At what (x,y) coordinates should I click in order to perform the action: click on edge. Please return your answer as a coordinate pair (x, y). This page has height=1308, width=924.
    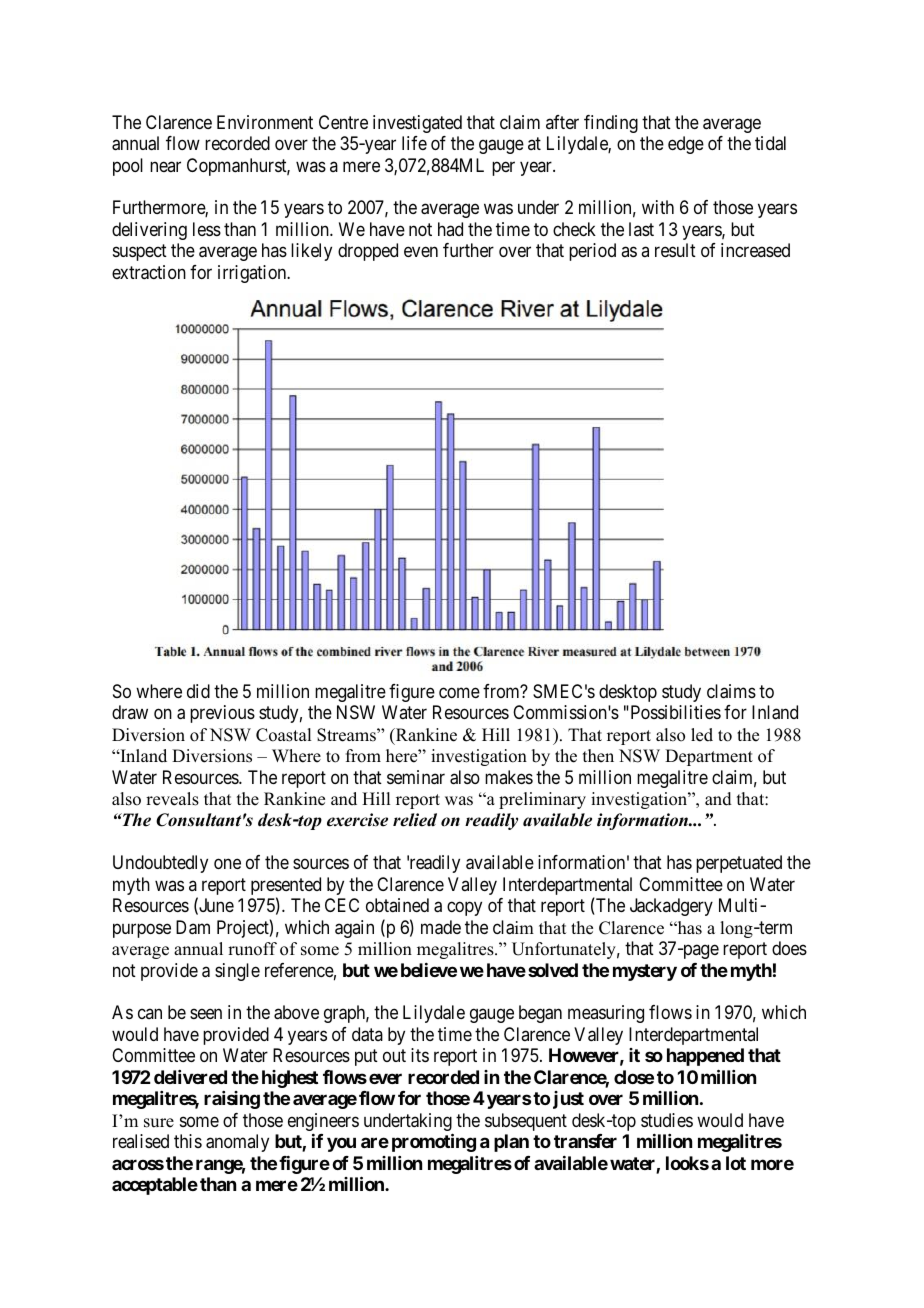
    Looking at the image, I should click on (686, 145).
